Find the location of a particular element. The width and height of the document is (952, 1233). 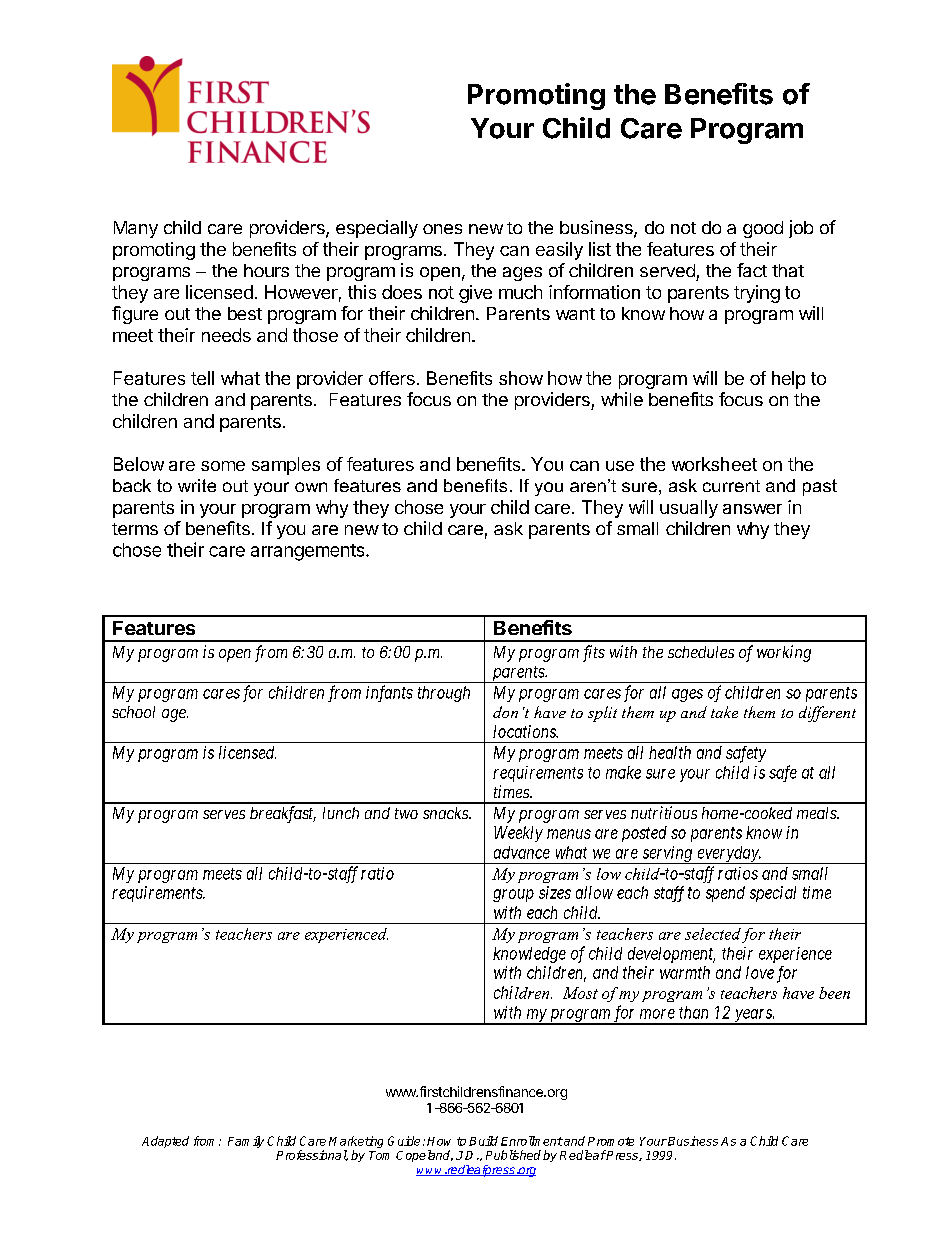

terms is located at coordinates (135, 529).
